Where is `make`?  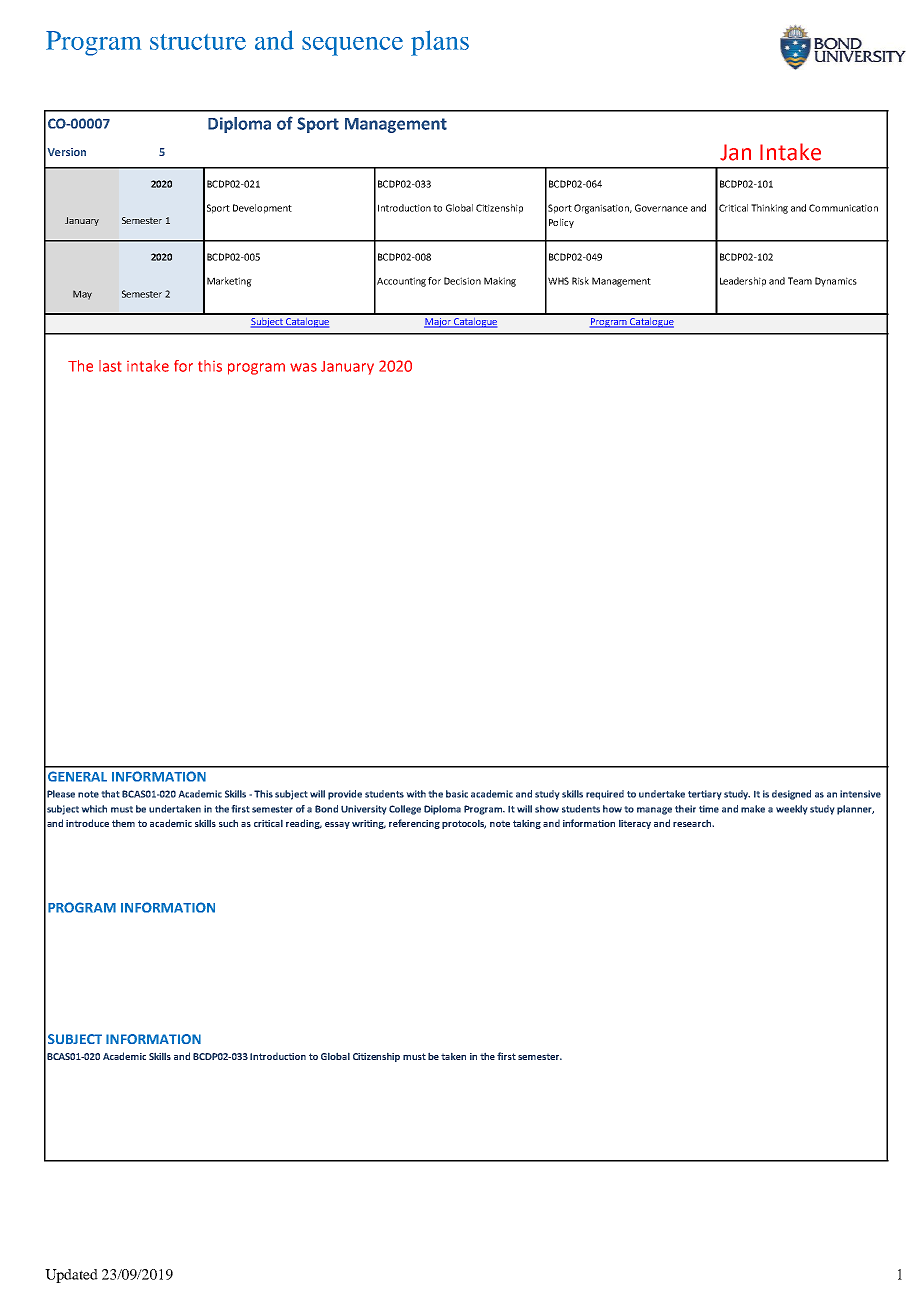
make is located at coordinates (753, 809).
